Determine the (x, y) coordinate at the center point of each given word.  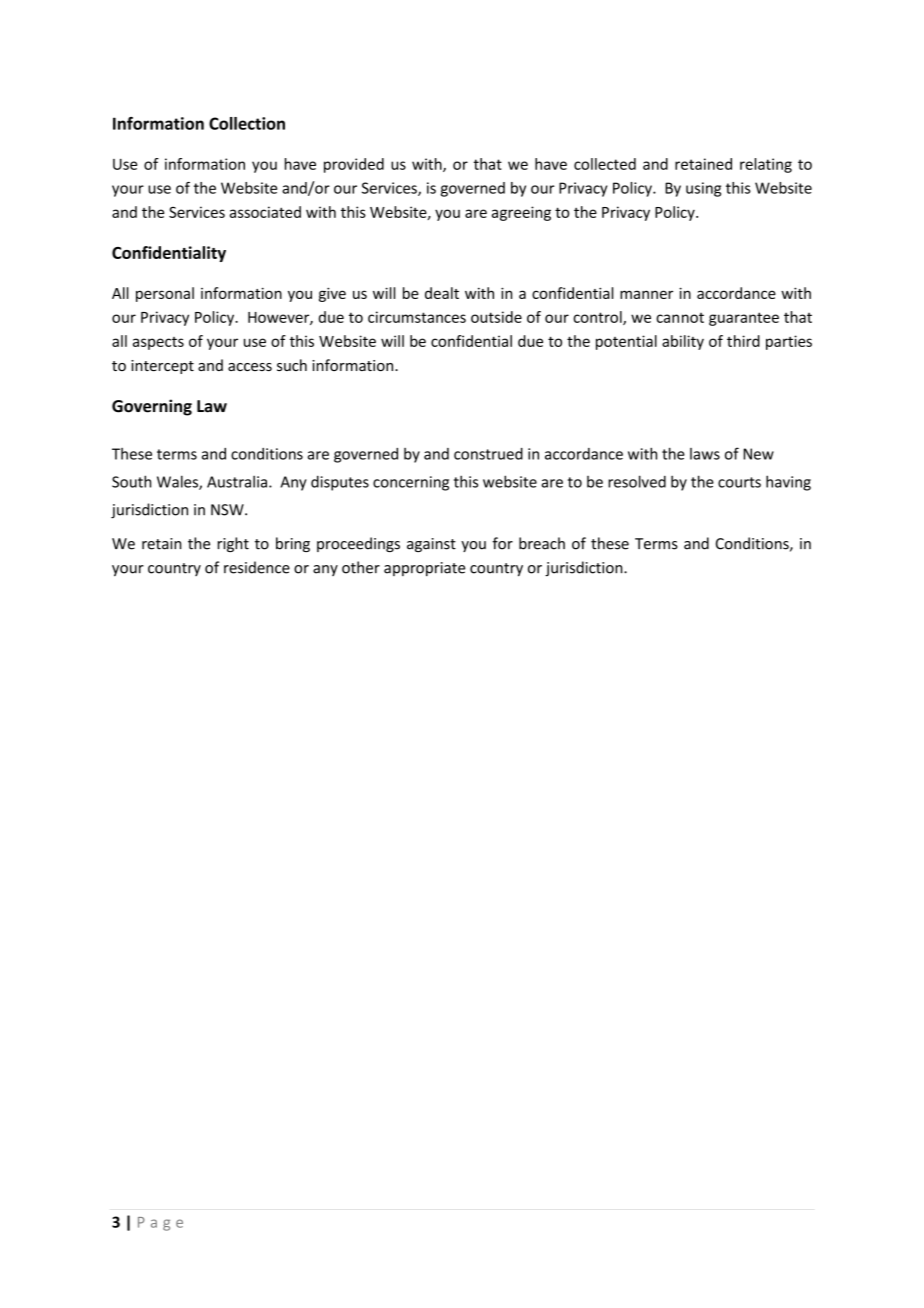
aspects (158, 343)
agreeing (521, 213)
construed (488, 454)
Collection (247, 123)
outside (496, 317)
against (431, 545)
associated (265, 212)
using (703, 189)
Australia (237, 481)
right (233, 544)
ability (683, 342)
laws (705, 454)
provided (354, 165)
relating (766, 165)
